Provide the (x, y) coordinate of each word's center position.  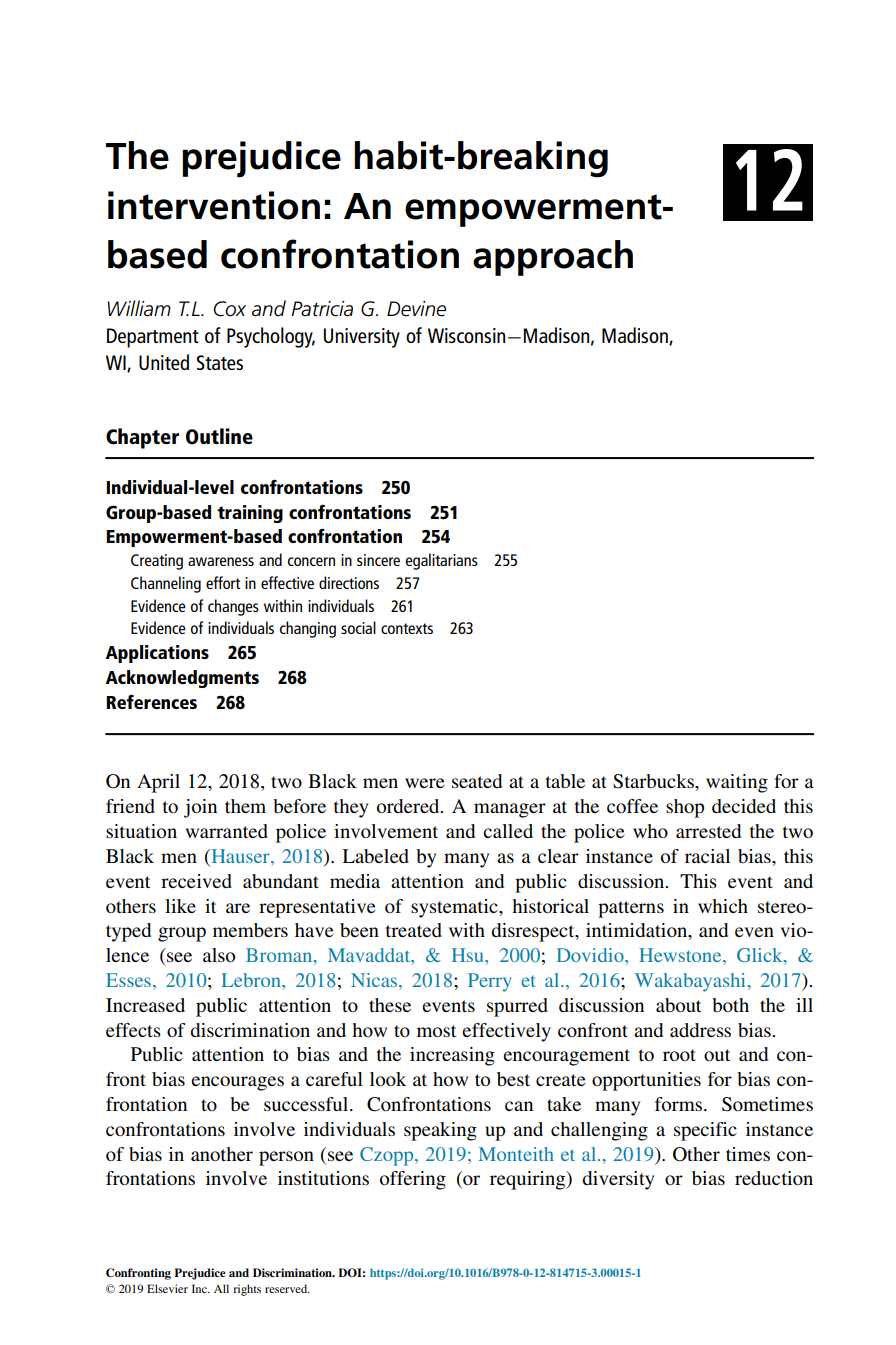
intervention (214, 205)
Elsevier (167, 1288)
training (250, 514)
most (436, 1031)
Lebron (252, 980)
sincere (378, 560)
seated (477, 781)
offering (413, 1180)
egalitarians (442, 561)
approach (553, 258)
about (678, 1005)
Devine (416, 309)
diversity (618, 1180)
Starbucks (654, 781)
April (158, 783)
